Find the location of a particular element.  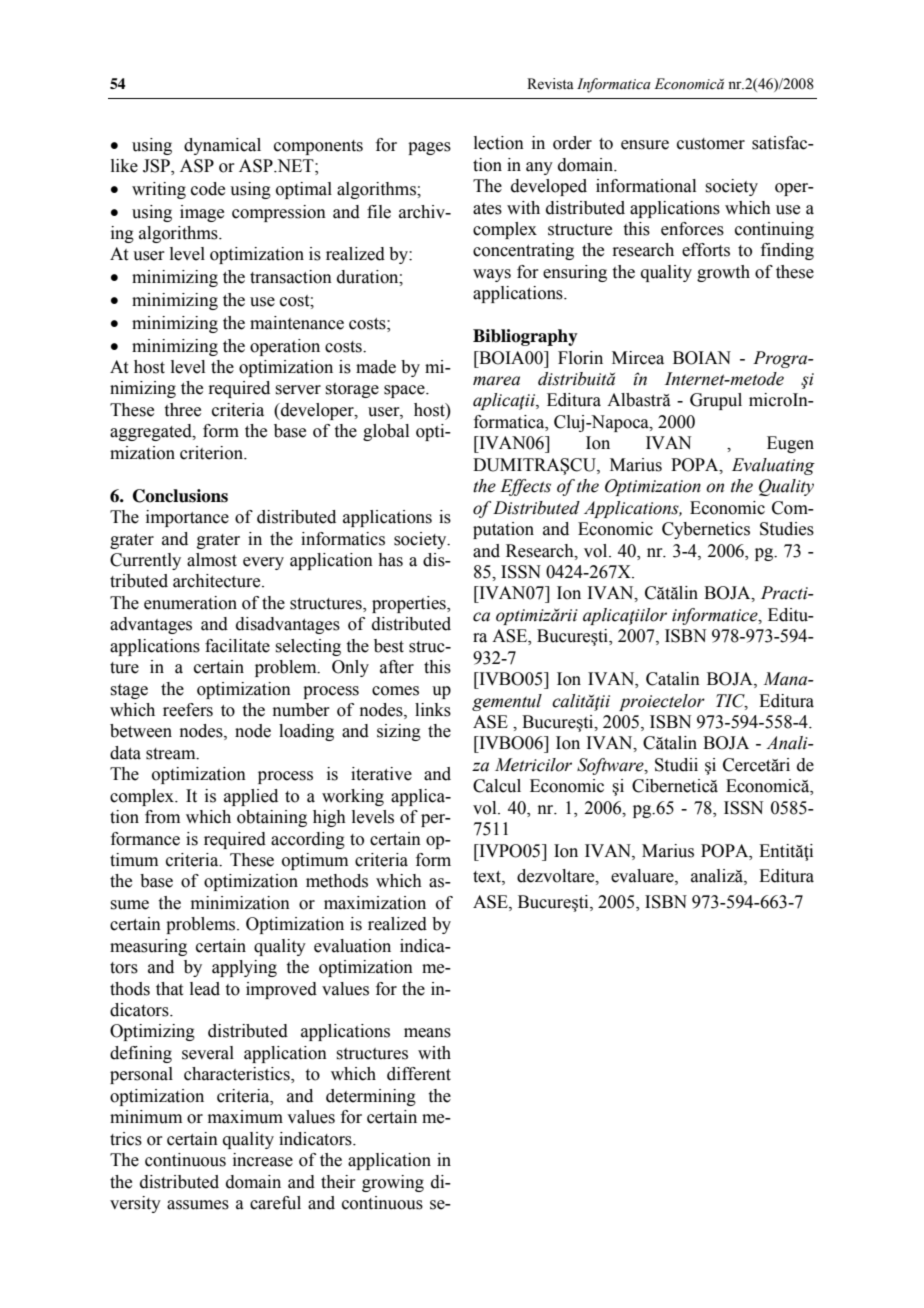

pages is located at coordinates (429, 148).
